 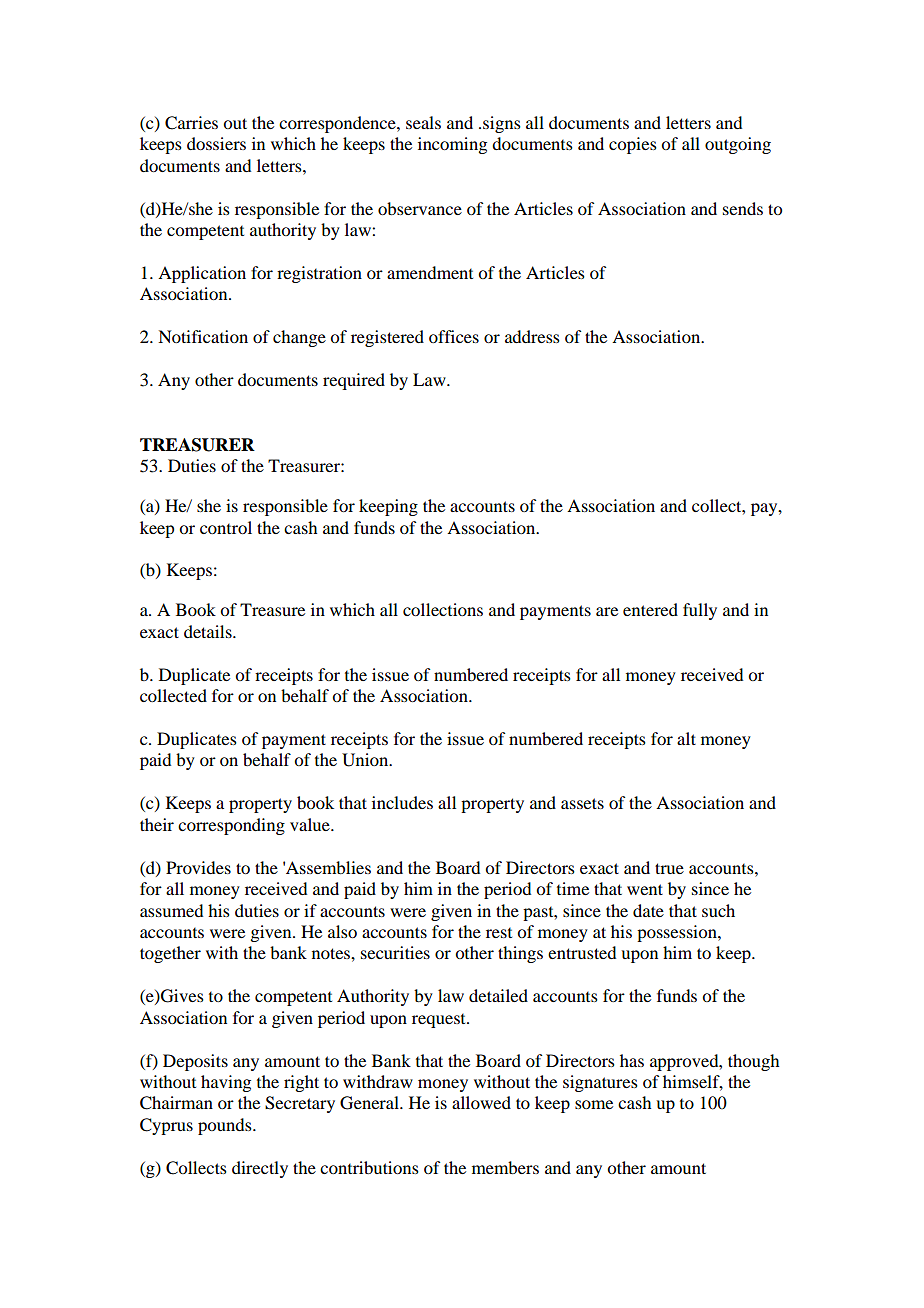 What do you see at coordinates (481, 1102) in the image?
I see `allowed` at bounding box center [481, 1102].
